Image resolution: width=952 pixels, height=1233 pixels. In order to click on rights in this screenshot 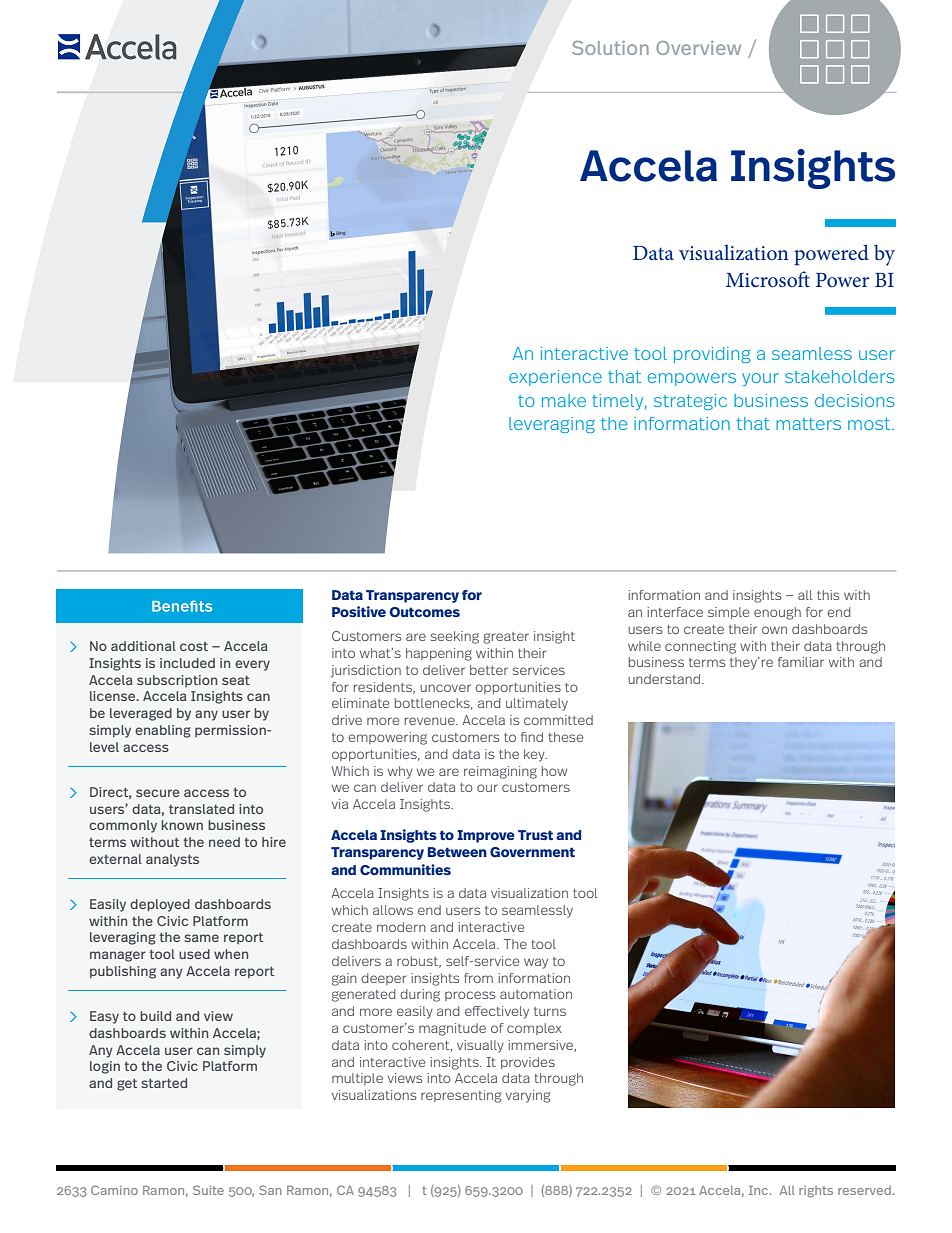, I will do `click(816, 1191)`.
